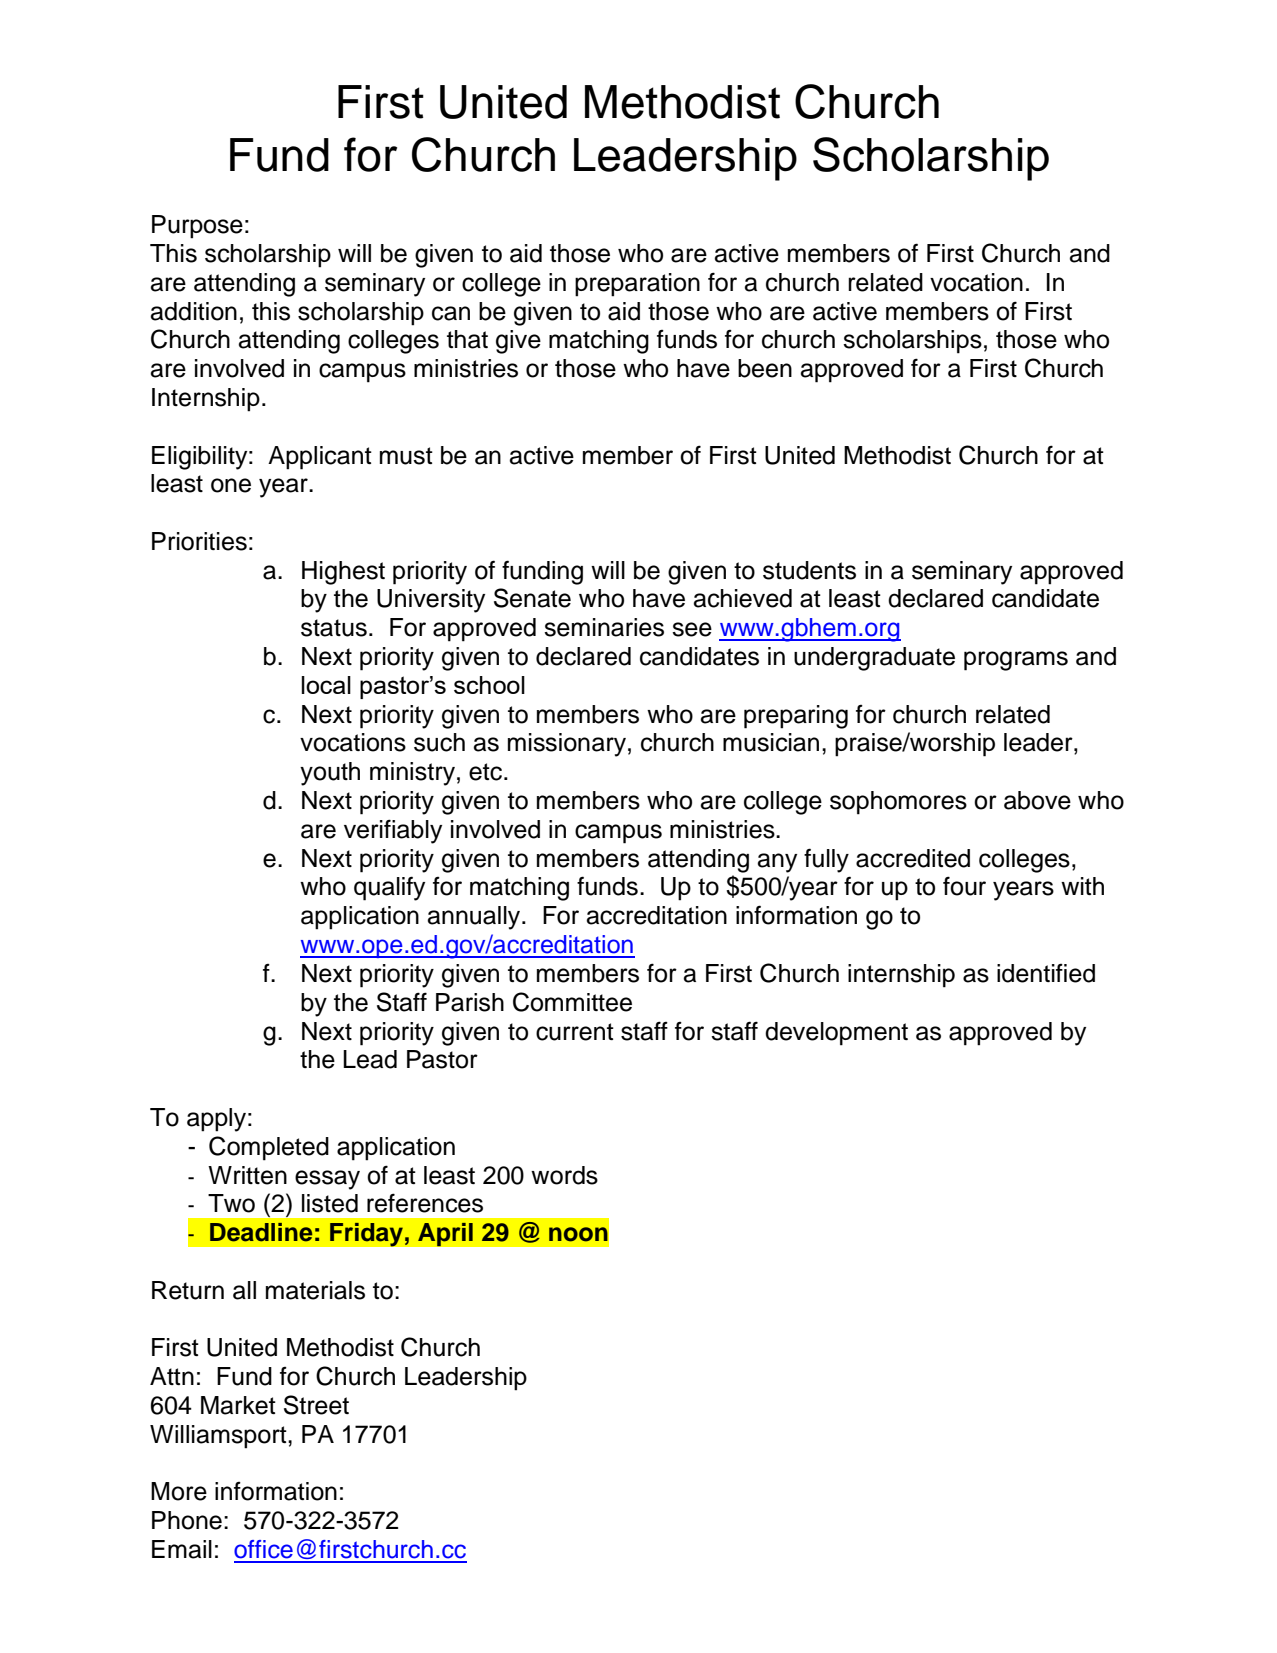 The image size is (1277, 1653). I want to click on development, so click(836, 1034).
